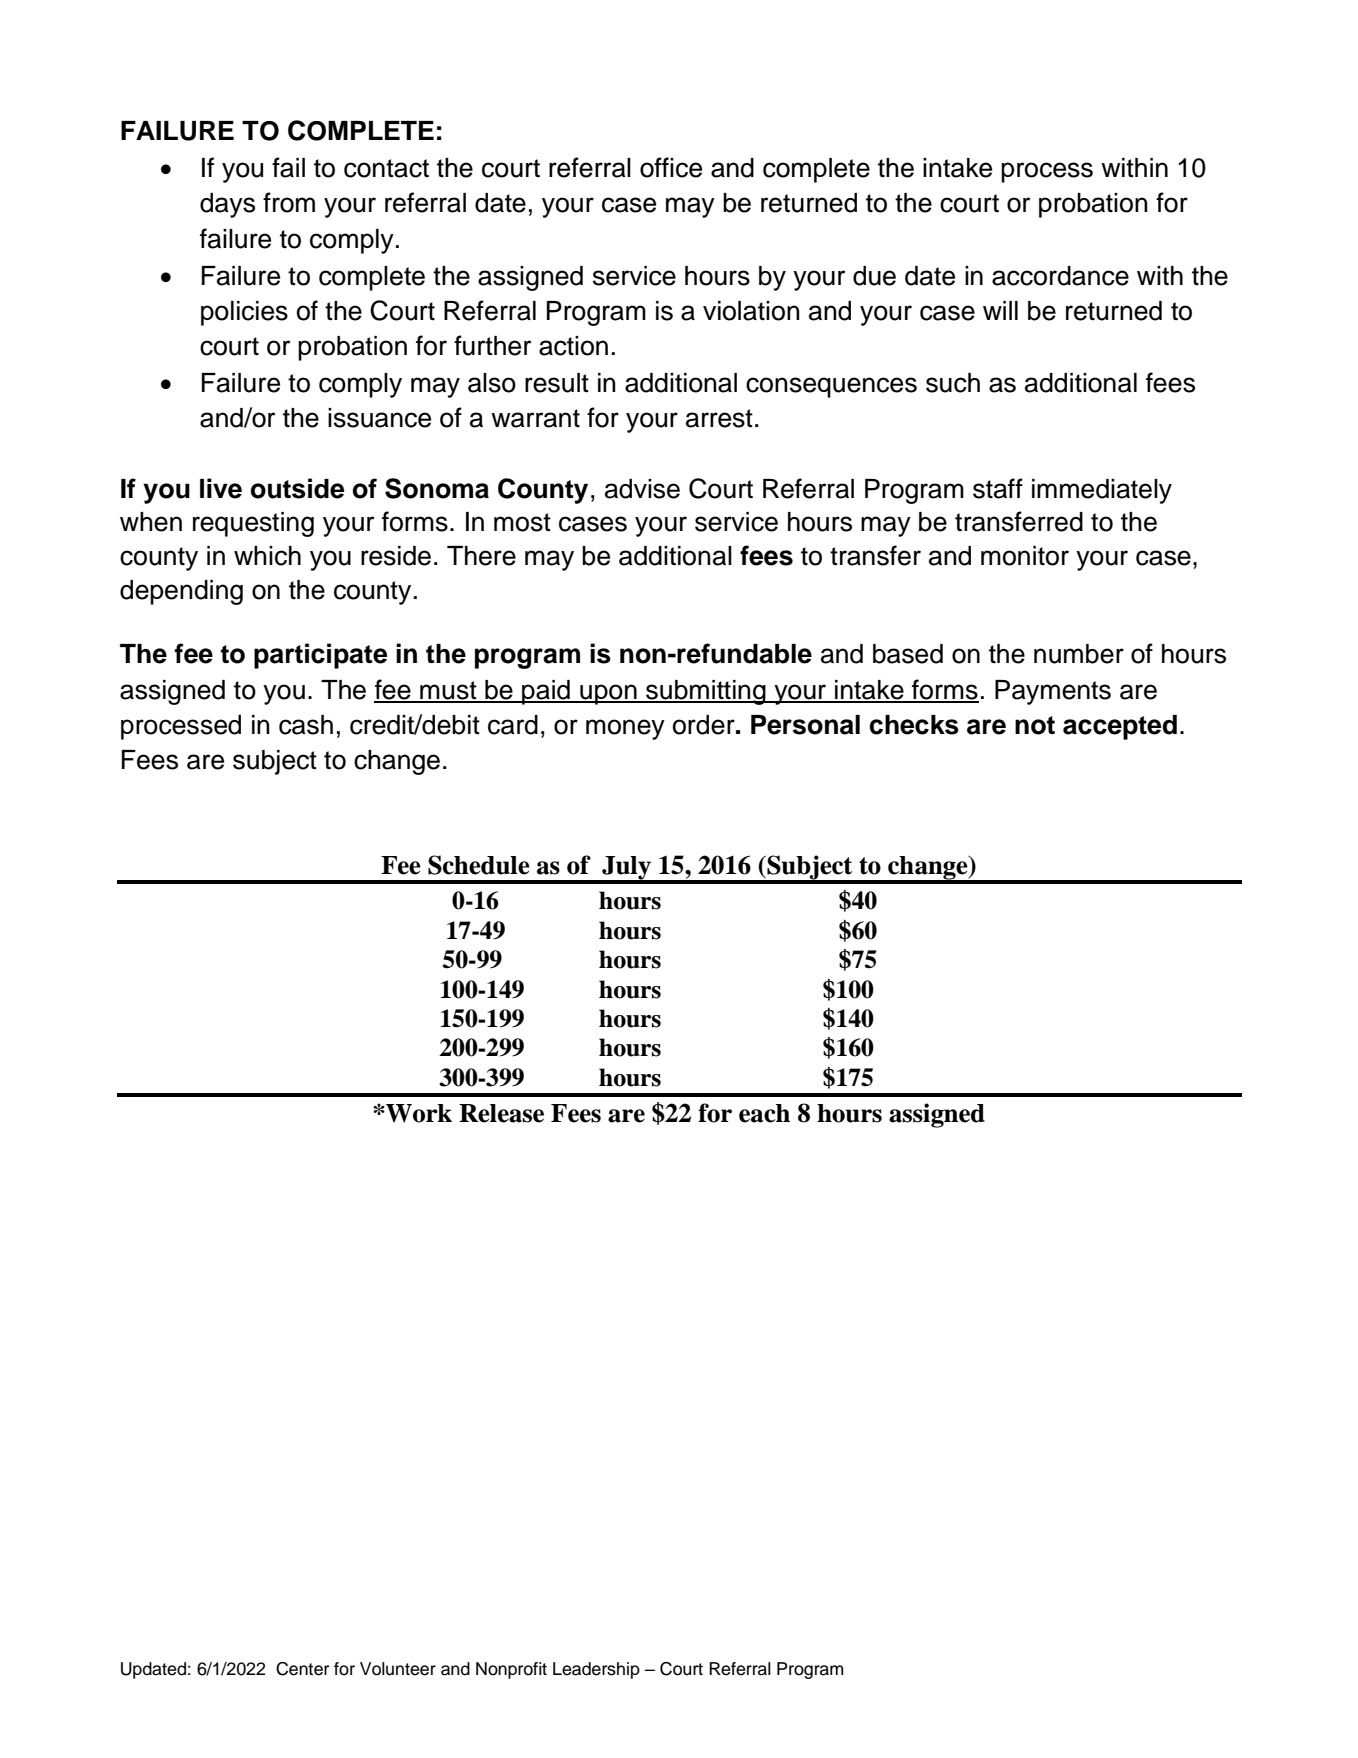 This screenshot has width=1358, height=1758. I want to click on Release, so click(501, 1113).
